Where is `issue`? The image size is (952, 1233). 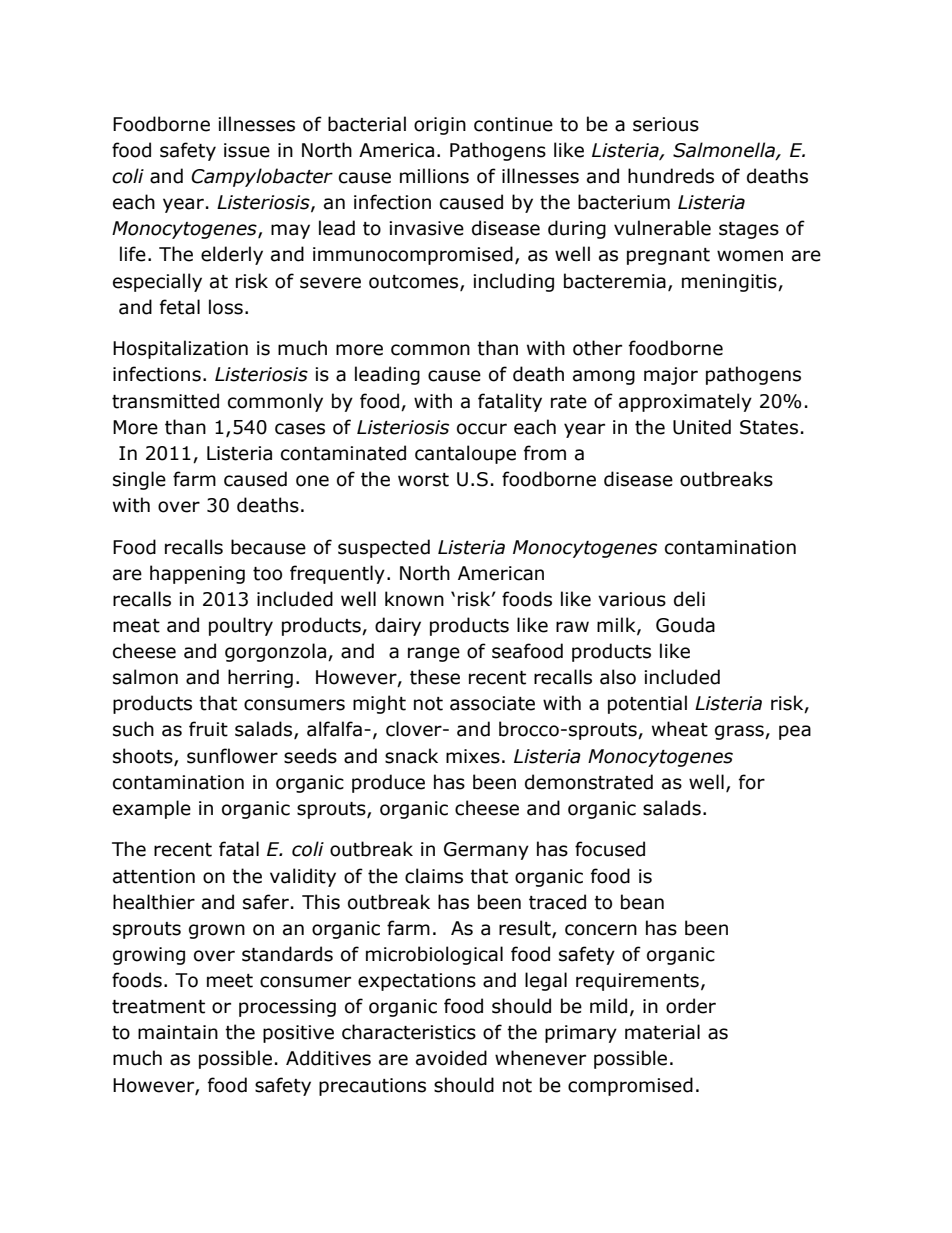
issue is located at coordinates (247, 150).
